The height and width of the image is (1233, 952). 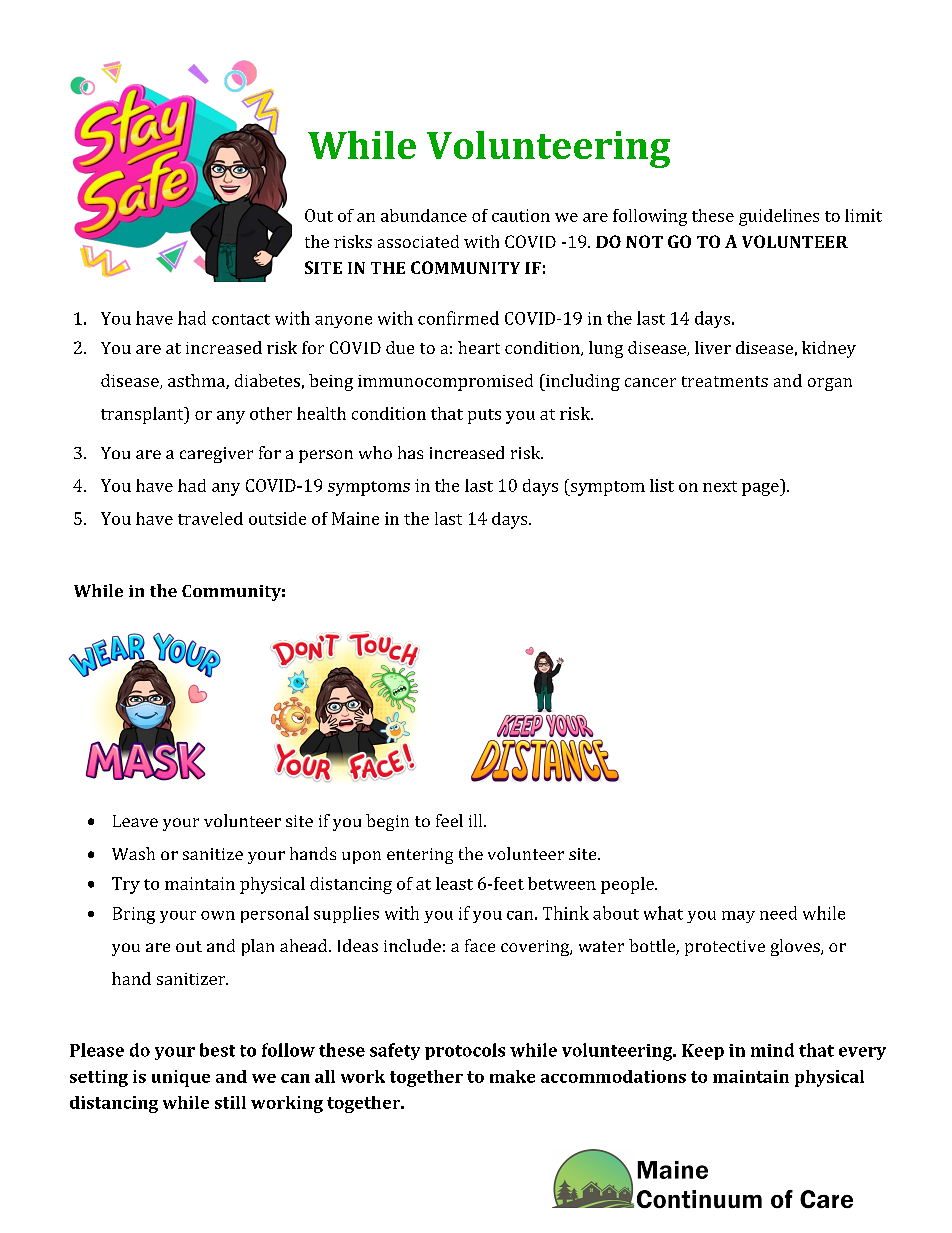 I want to click on next, so click(x=720, y=486).
